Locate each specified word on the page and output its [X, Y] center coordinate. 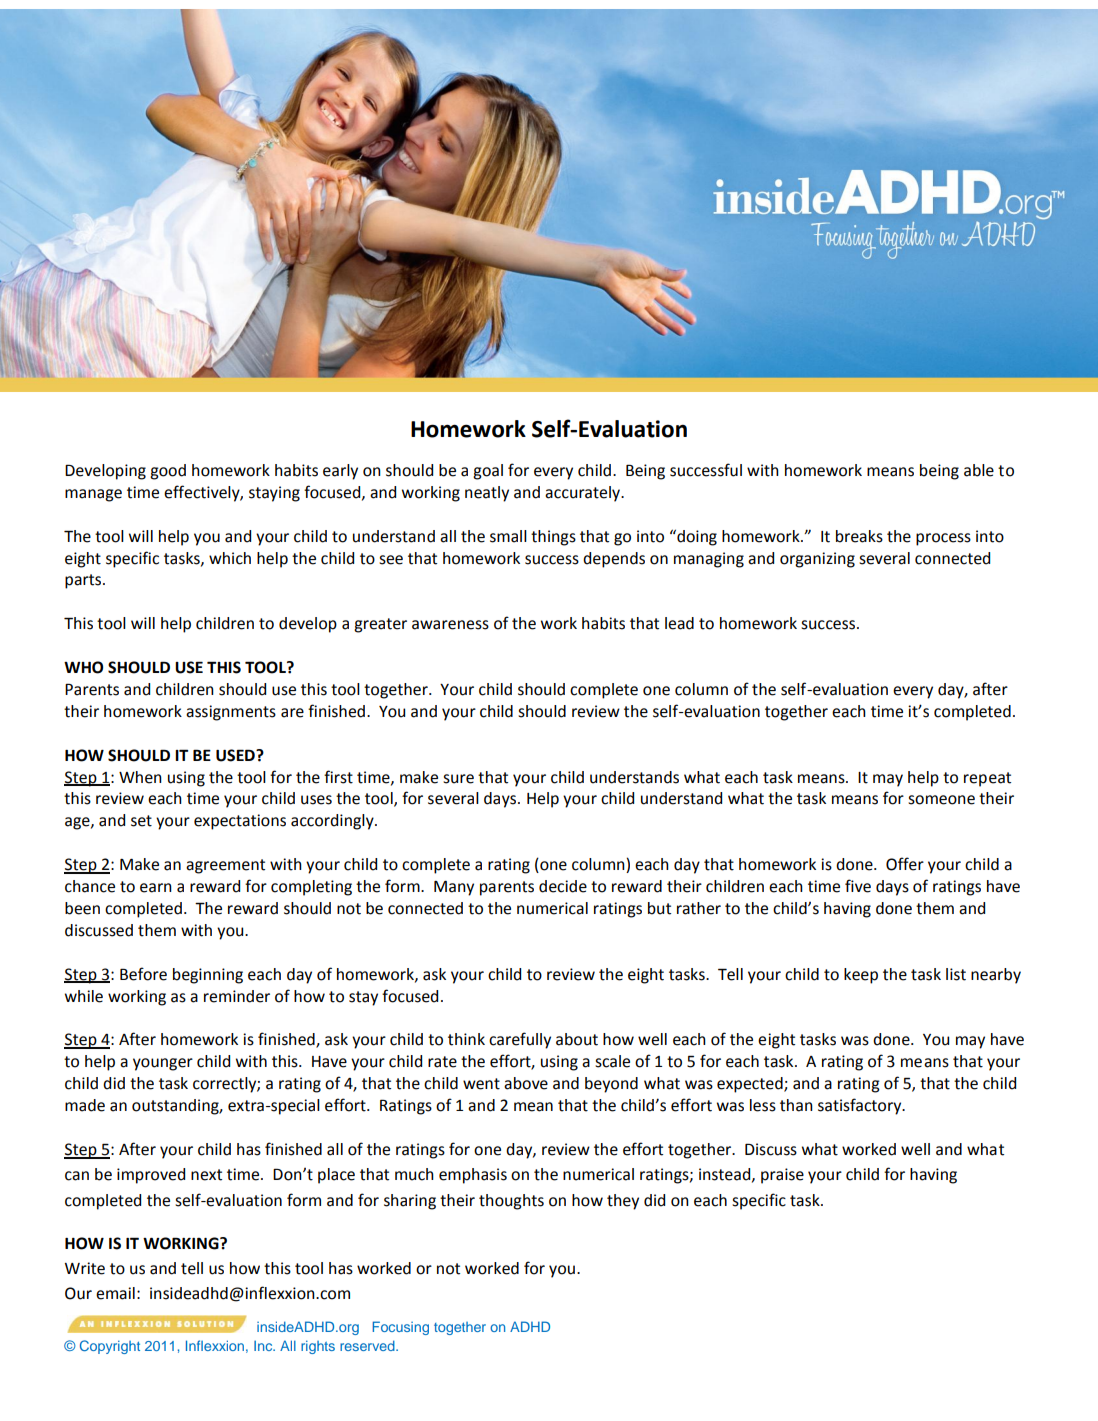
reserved [368, 1345]
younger [163, 1064]
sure [458, 779]
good [168, 472]
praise [782, 1176]
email [115, 1293]
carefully [520, 1040]
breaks [859, 536]
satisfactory [861, 1106]
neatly [487, 494]
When [140, 777]
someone [941, 800]
